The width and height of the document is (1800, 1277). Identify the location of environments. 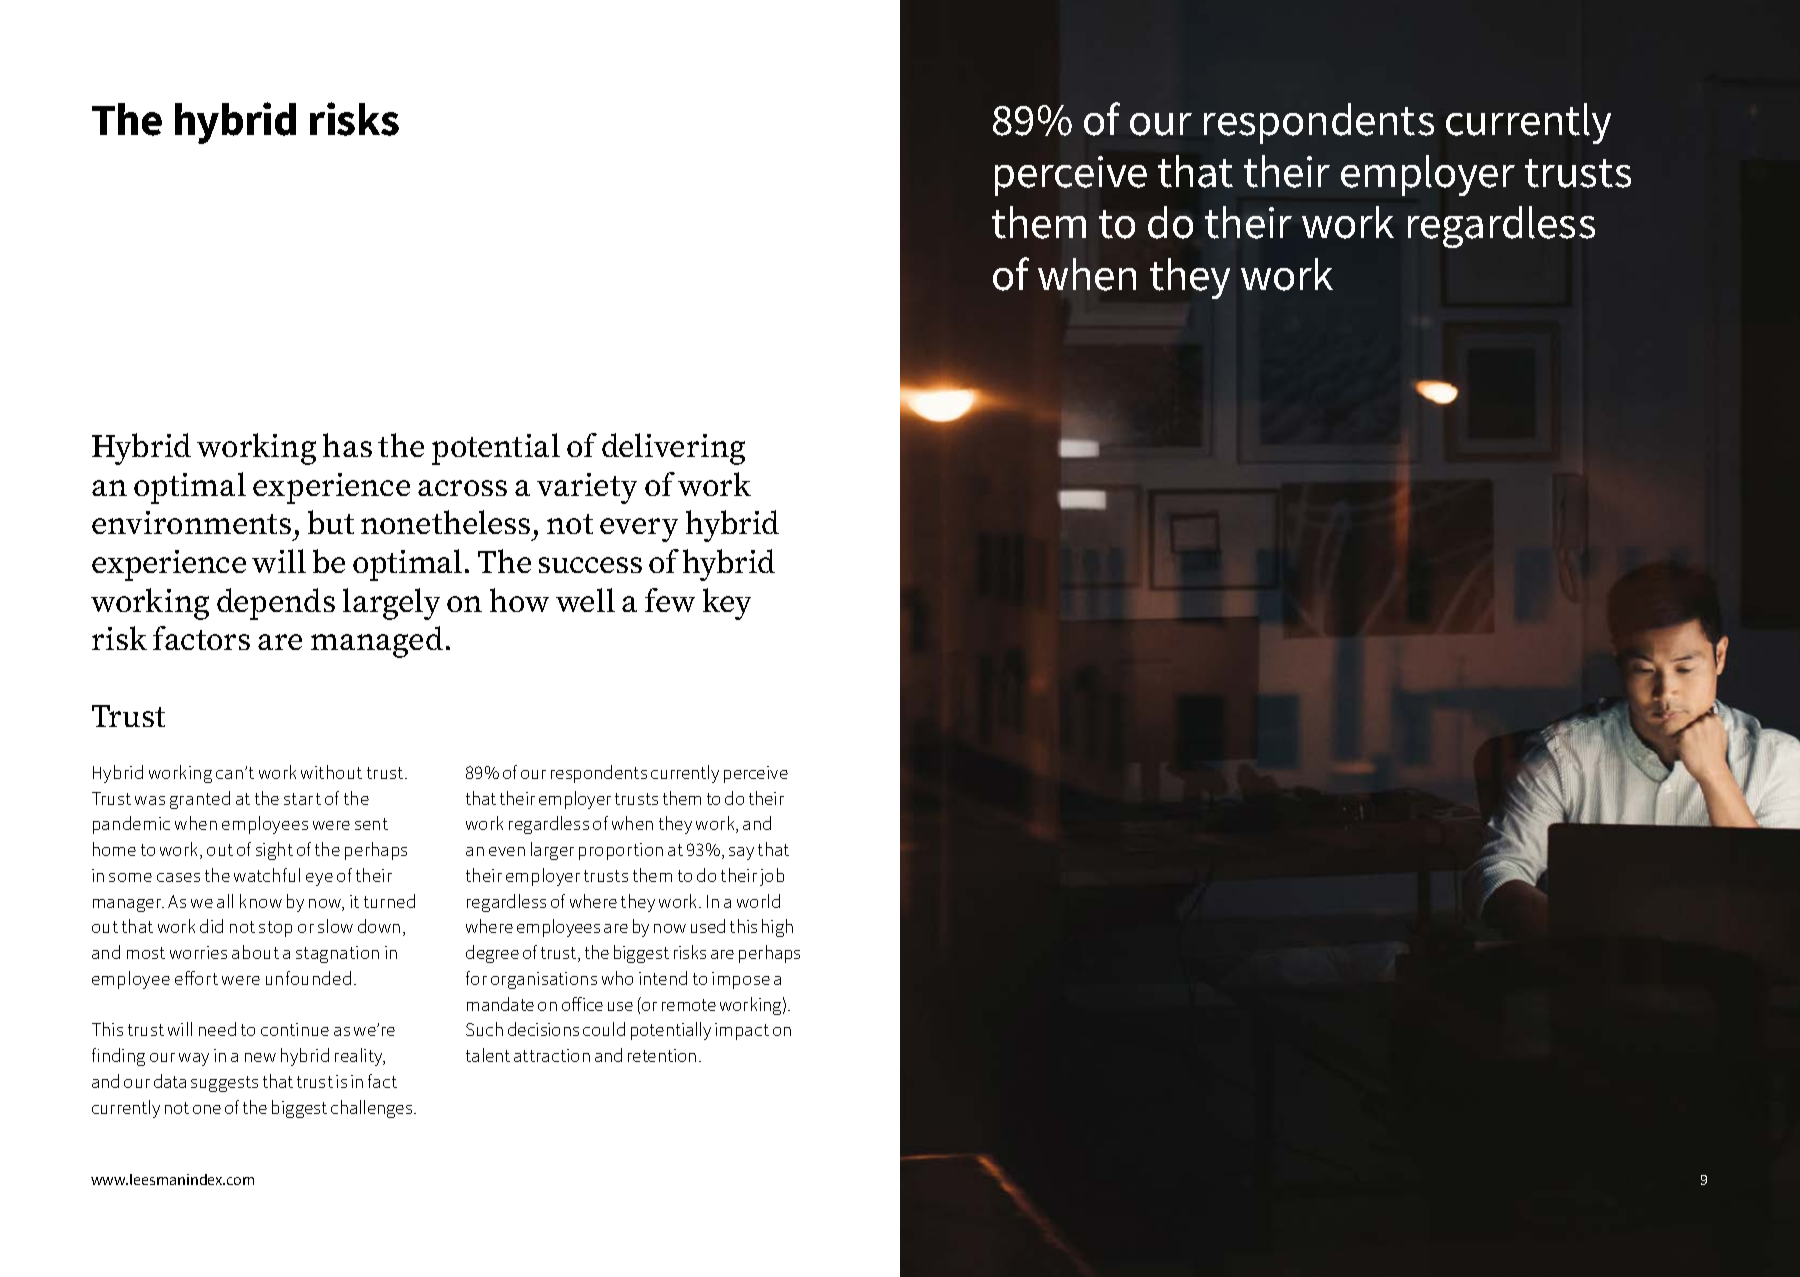
(191, 522).
